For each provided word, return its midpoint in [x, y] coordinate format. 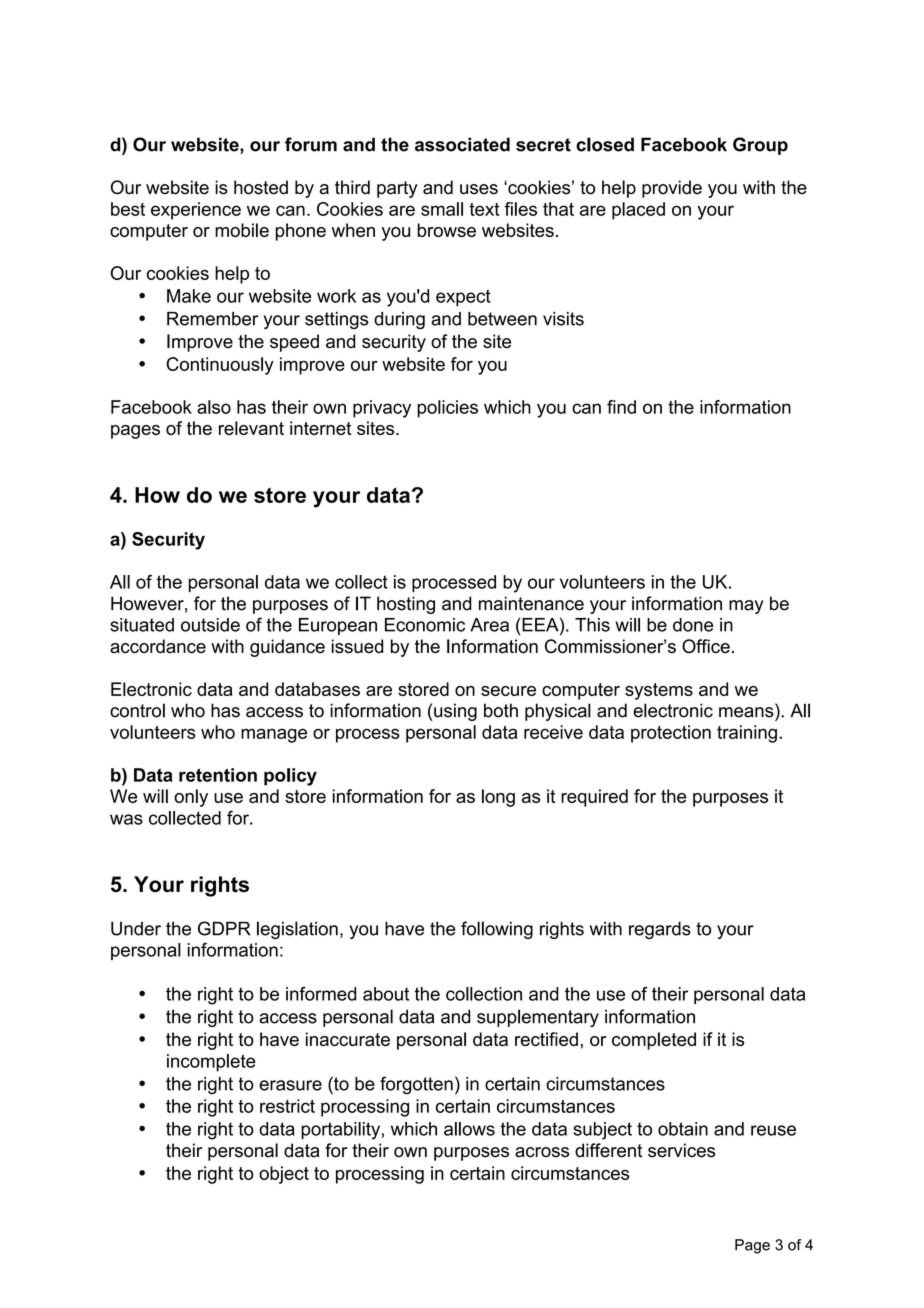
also [214, 407]
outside [210, 625]
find [621, 407]
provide [672, 189]
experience [196, 211]
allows [469, 1129]
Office [706, 646]
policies [447, 409]
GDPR [224, 928]
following [497, 930]
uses [479, 189]
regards [660, 930]
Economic [425, 625]
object [284, 1175]
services [681, 1150]
